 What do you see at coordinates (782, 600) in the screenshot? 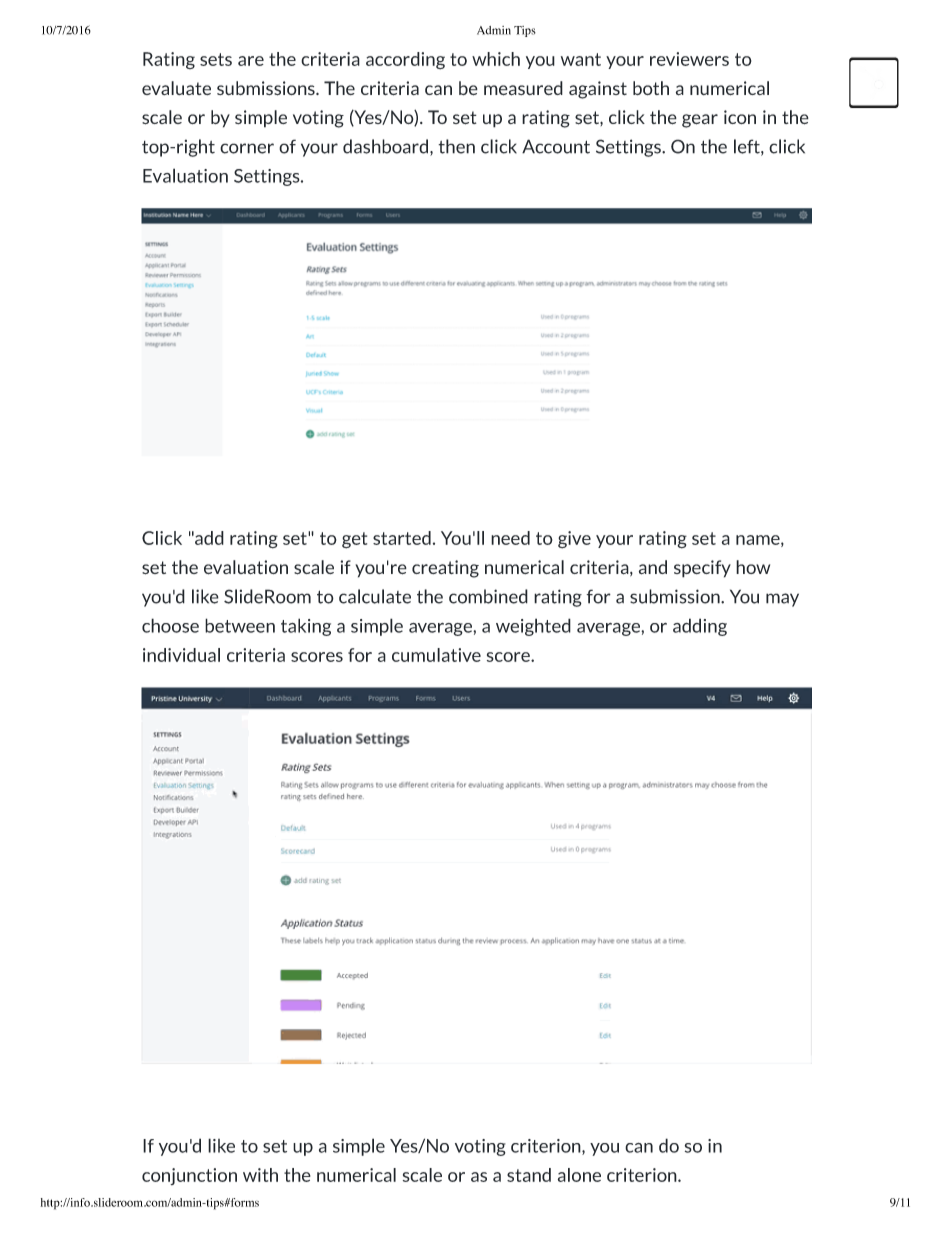
I see `may` at bounding box center [782, 600].
